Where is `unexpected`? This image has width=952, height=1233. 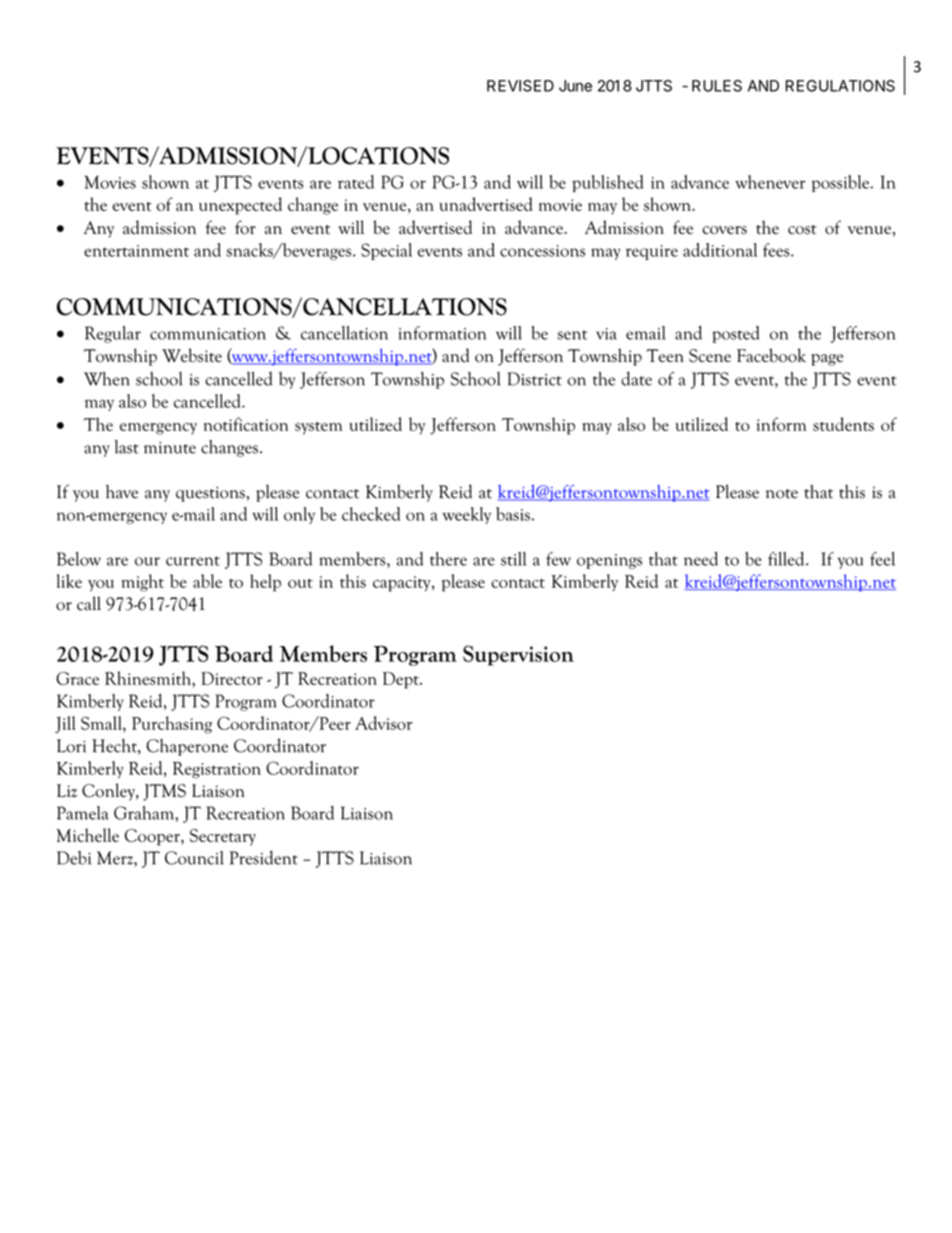 unexpected is located at coordinates (240, 206).
